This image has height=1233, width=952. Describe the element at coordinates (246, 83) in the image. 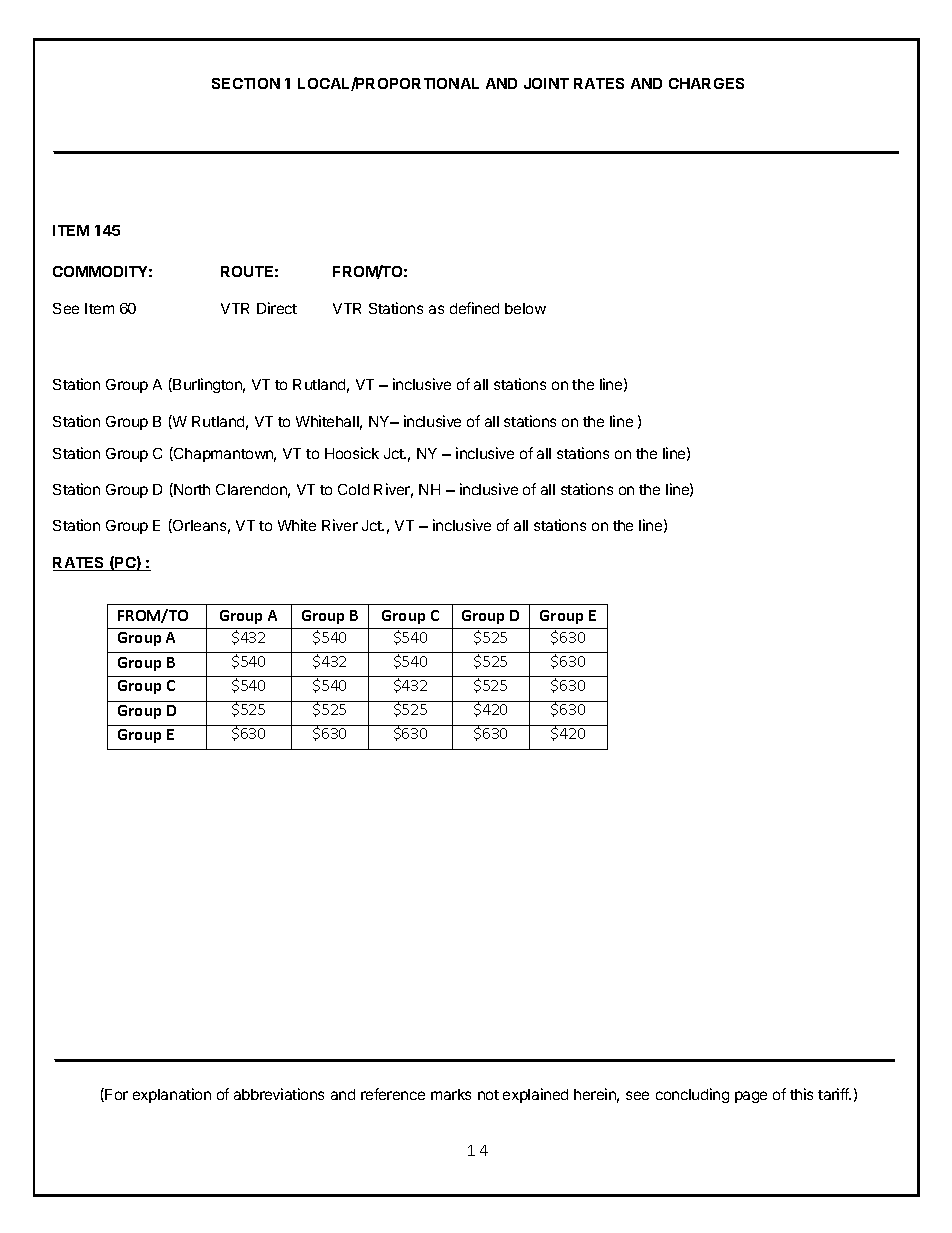

I see `SECTION` at that location.
